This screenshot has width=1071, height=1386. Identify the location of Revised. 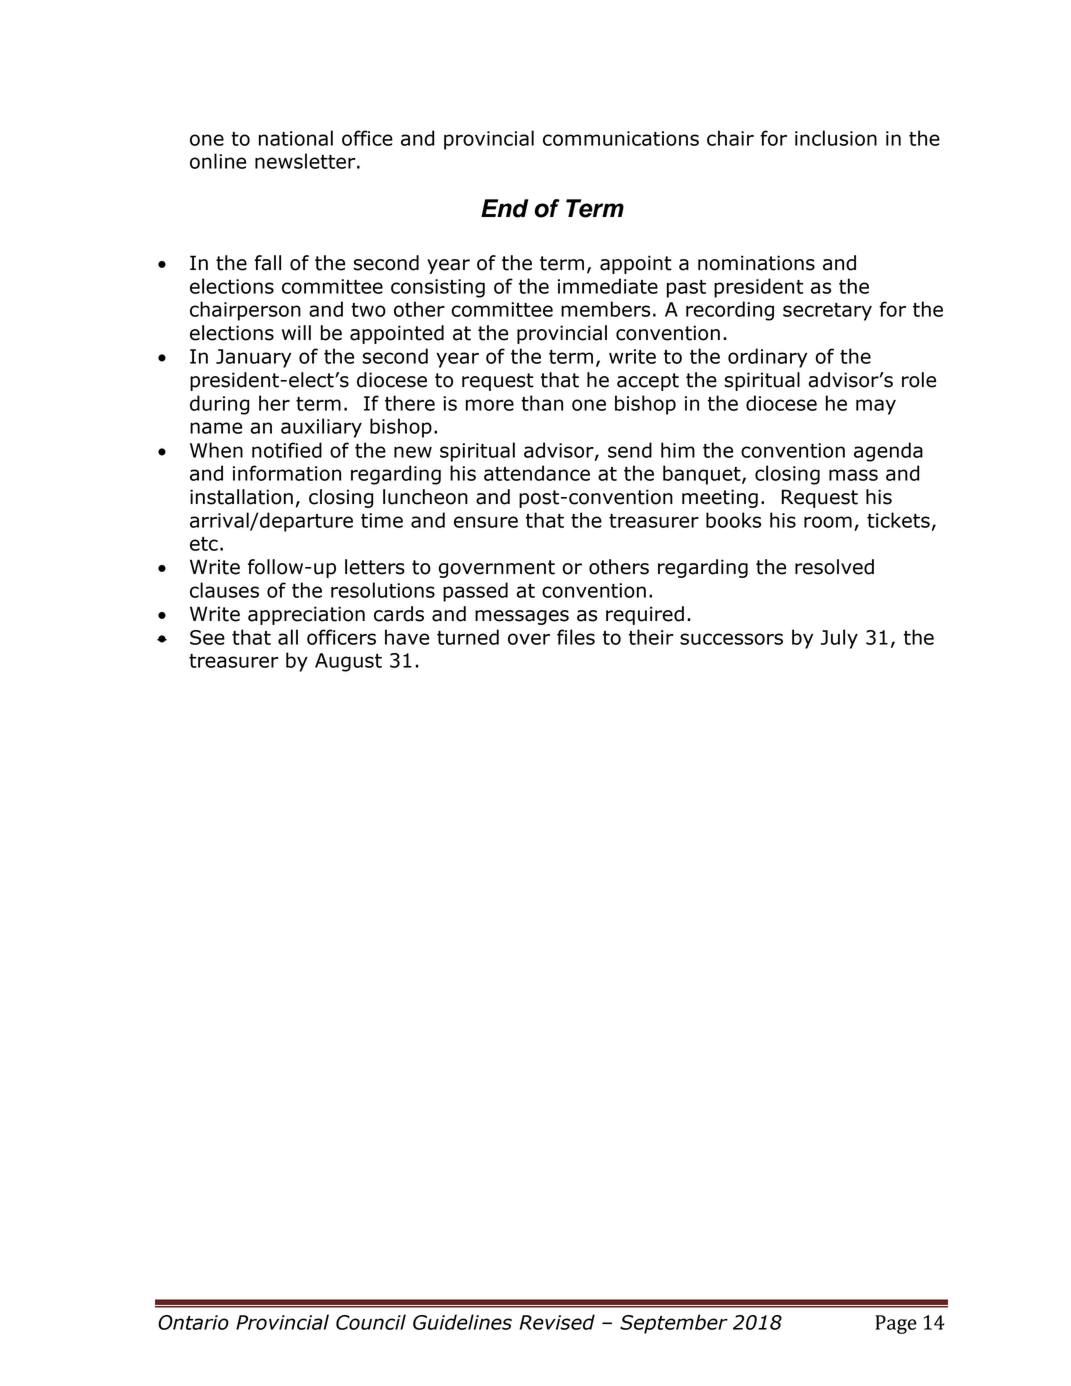
(557, 1322).
